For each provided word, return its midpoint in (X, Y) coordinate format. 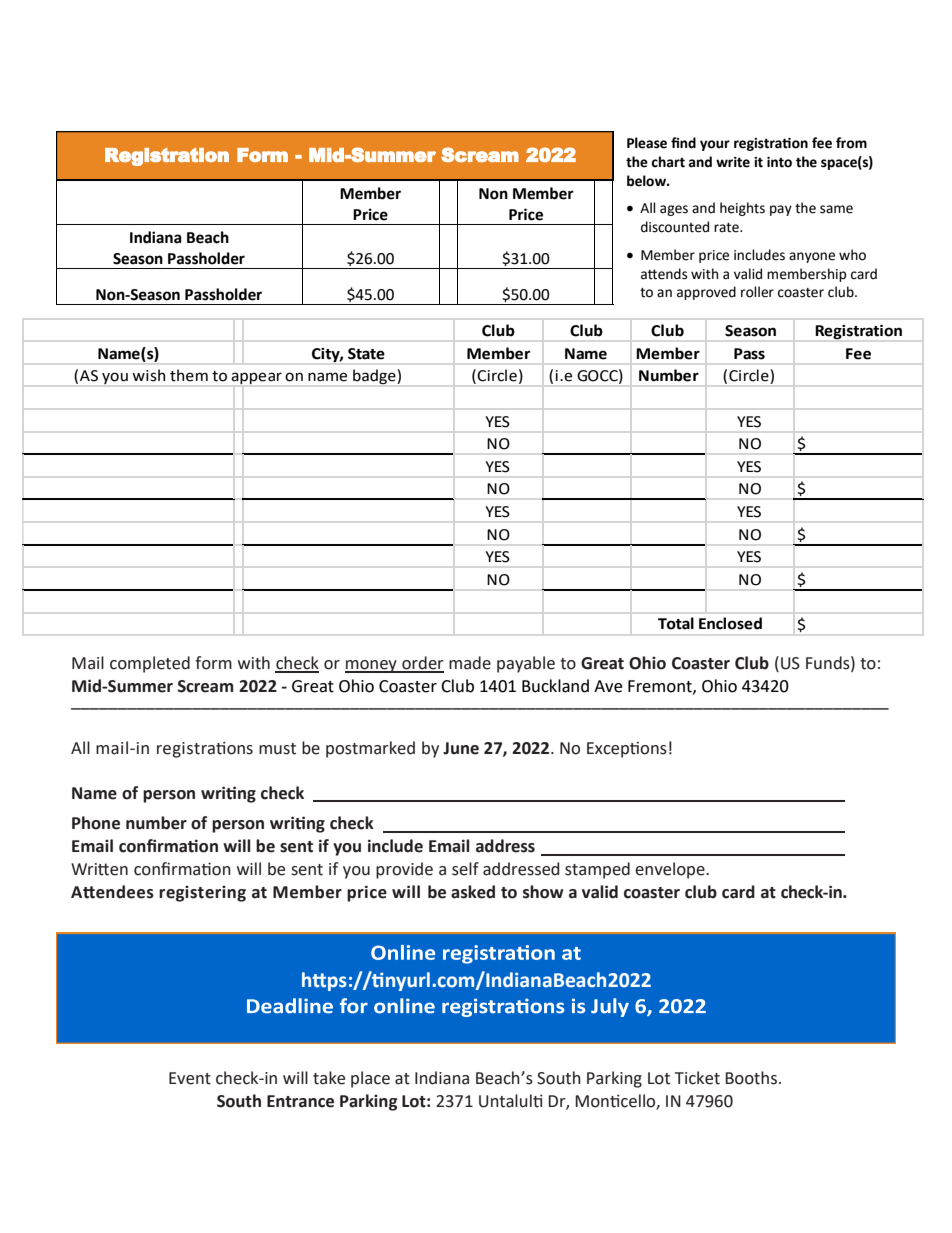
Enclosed (730, 623)
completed (150, 664)
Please (647, 143)
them (189, 375)
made (470, 663)
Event (190, 1078)
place (370, 1079)
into (779, 162)
